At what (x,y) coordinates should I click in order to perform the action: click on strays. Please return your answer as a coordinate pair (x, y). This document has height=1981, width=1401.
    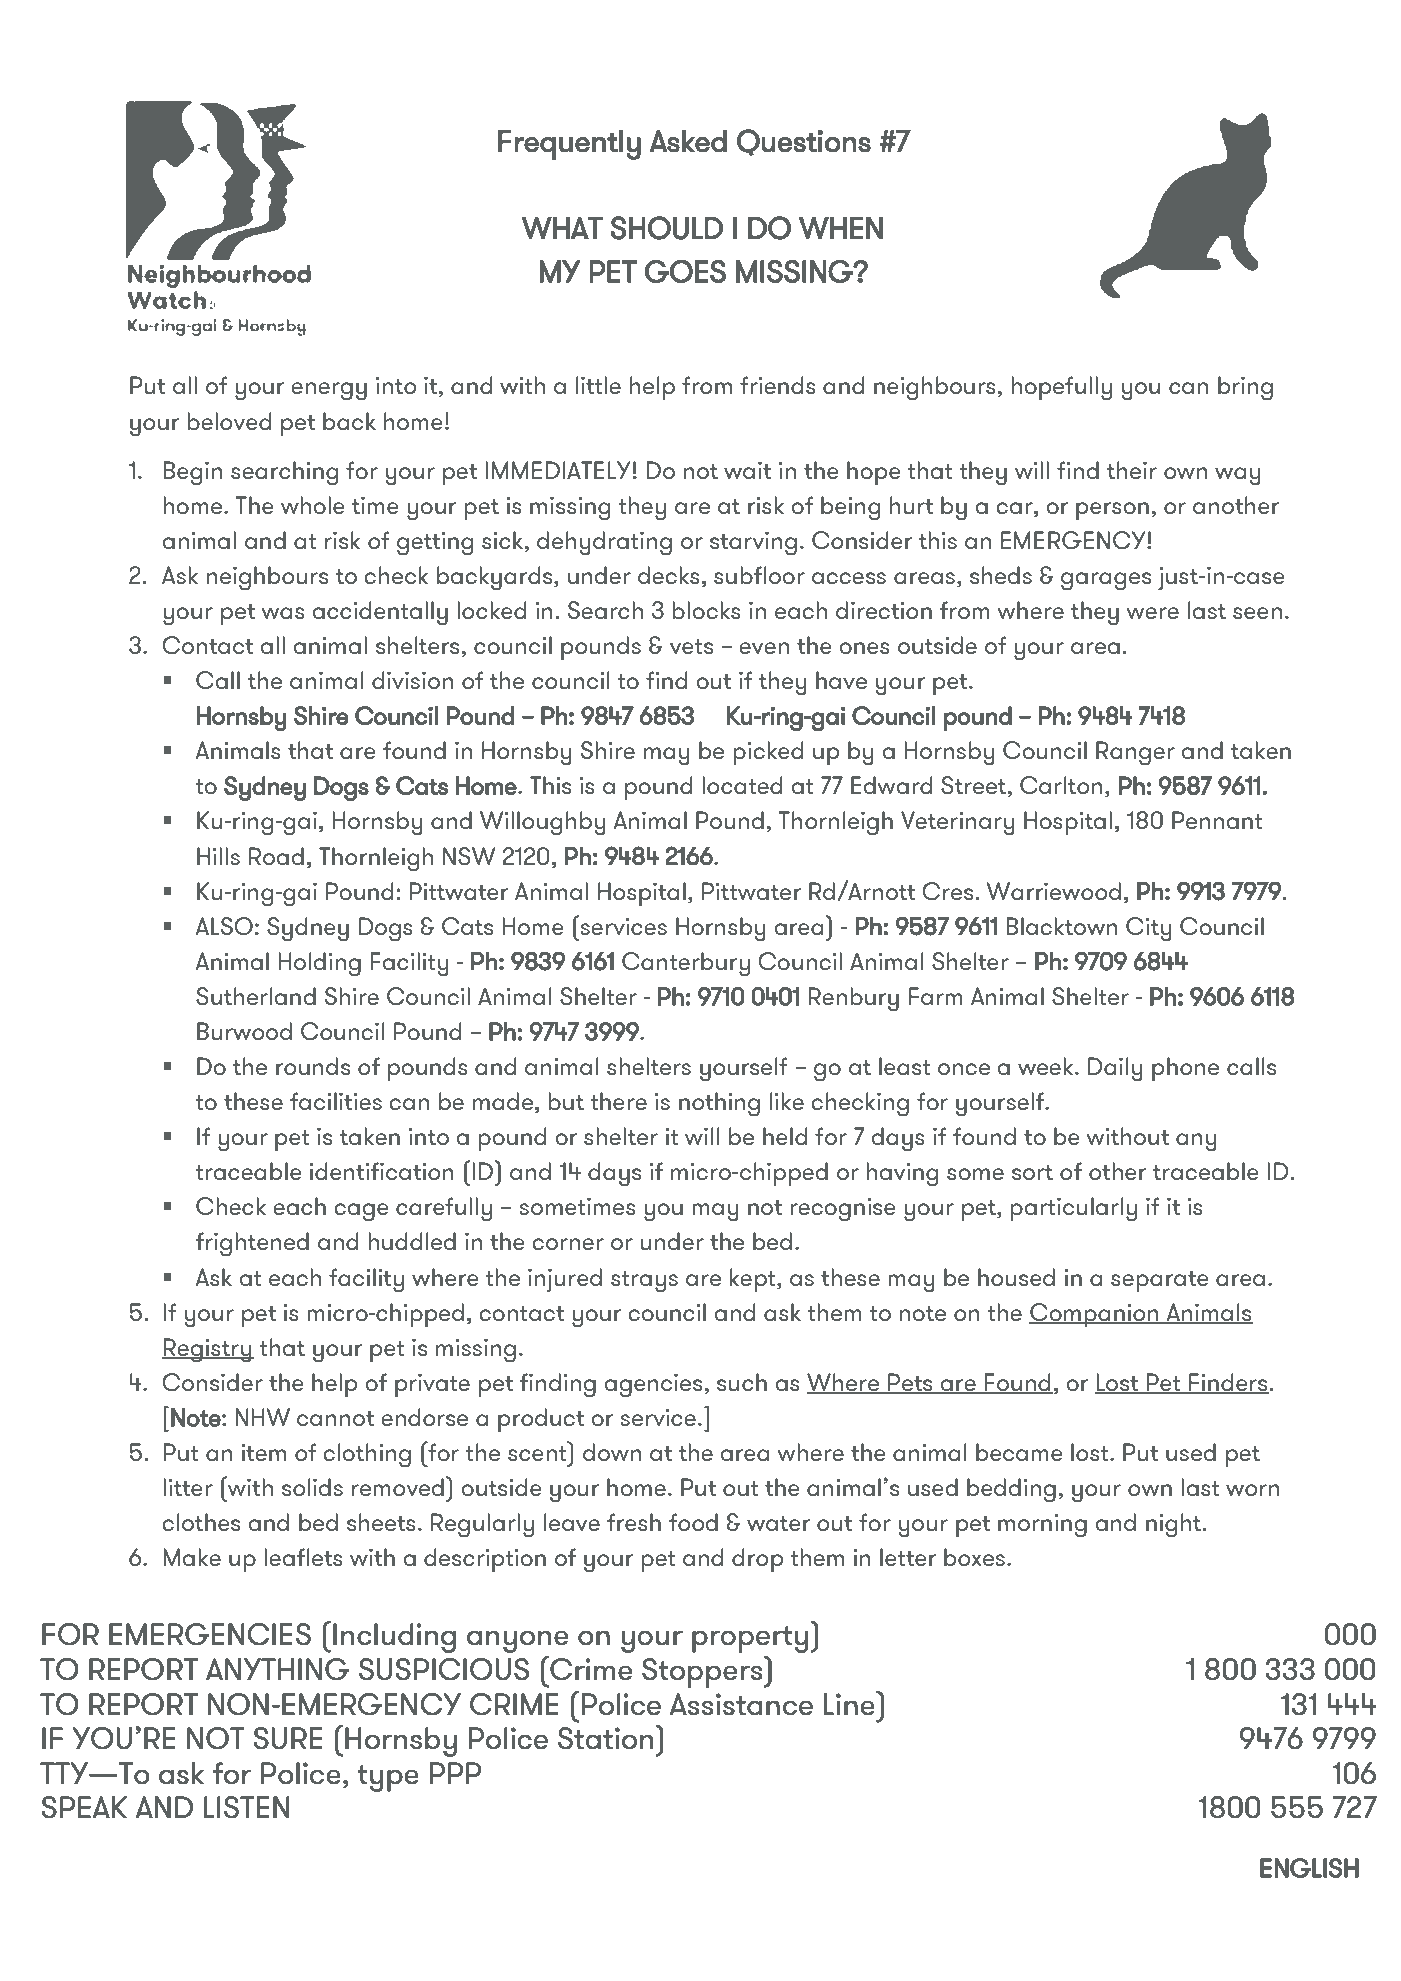
    Looking at the image, I should click on (644, 1282).
